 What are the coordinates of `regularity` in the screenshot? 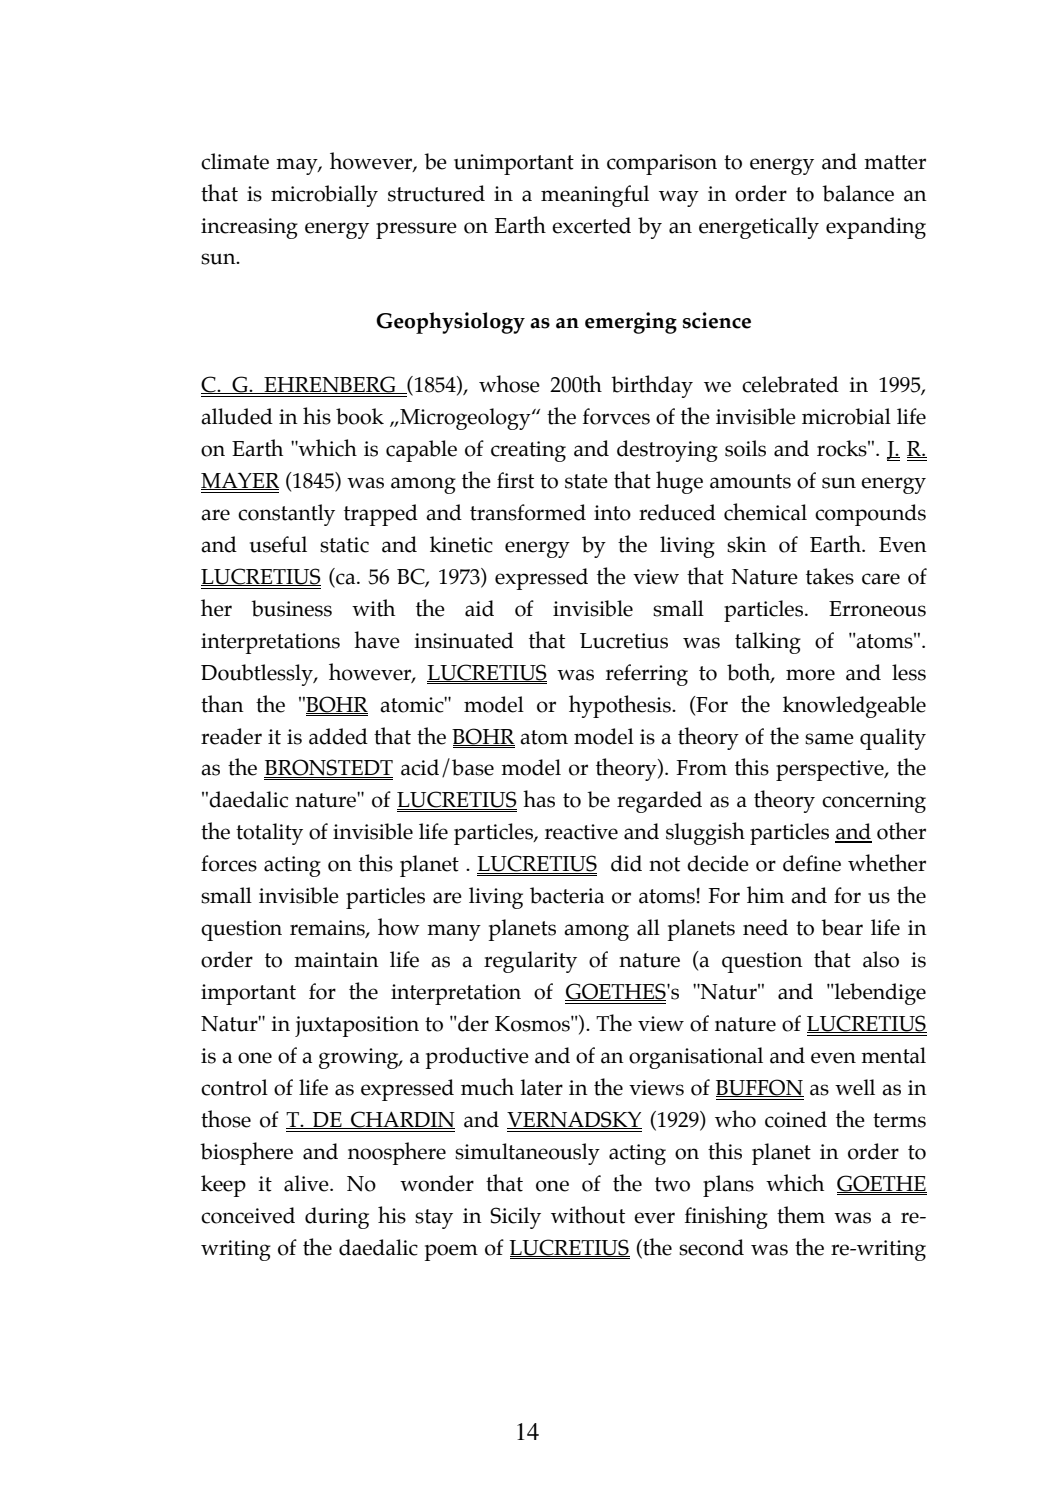 It's located at (530, 962).
